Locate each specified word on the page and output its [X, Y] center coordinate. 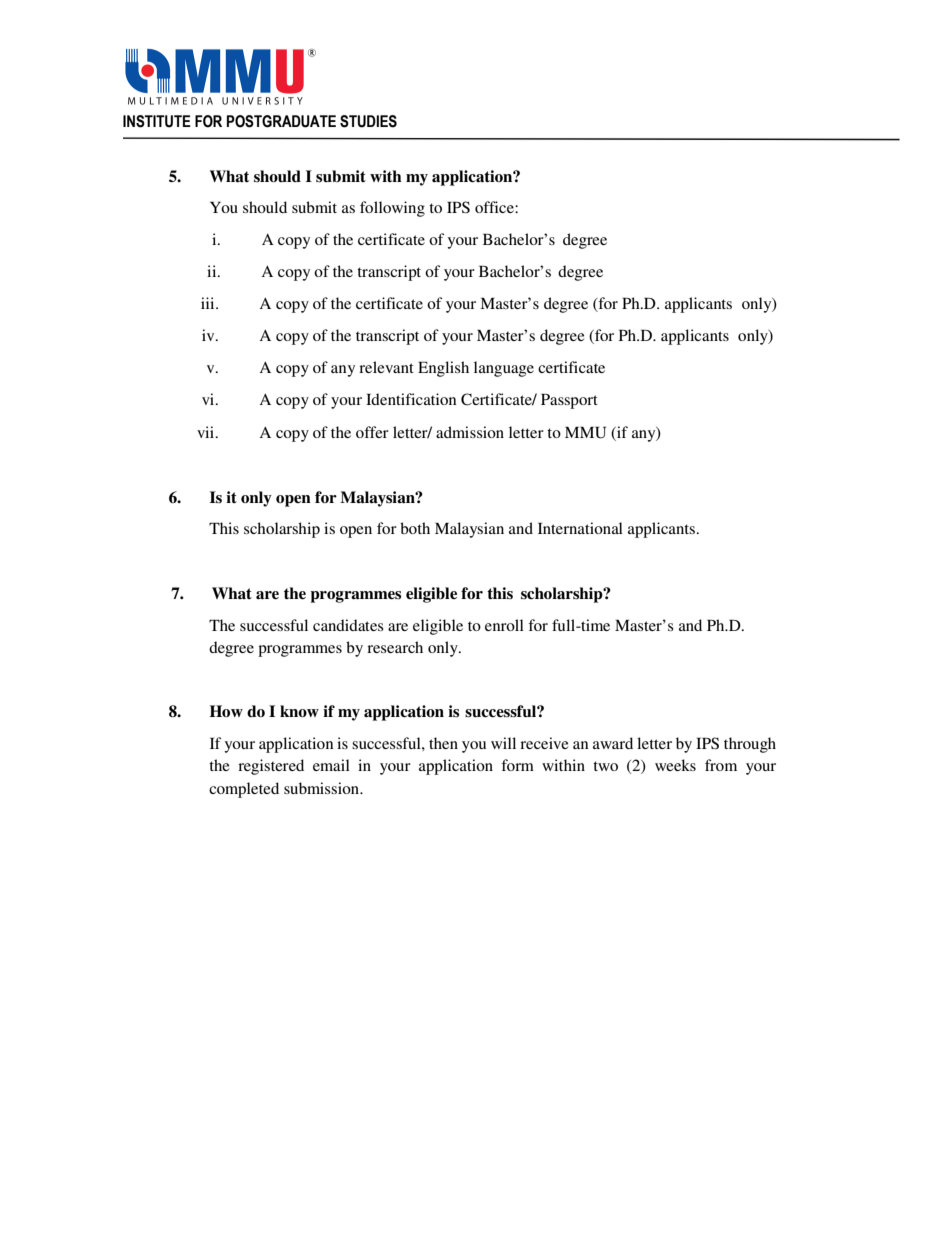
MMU [585, 433]
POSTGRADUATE [281, 121]
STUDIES [368, 121]
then [443, 743]
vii [207, 432]
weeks [675, 765]
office [495, 207]
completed [244, 790]
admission [470, 432]
